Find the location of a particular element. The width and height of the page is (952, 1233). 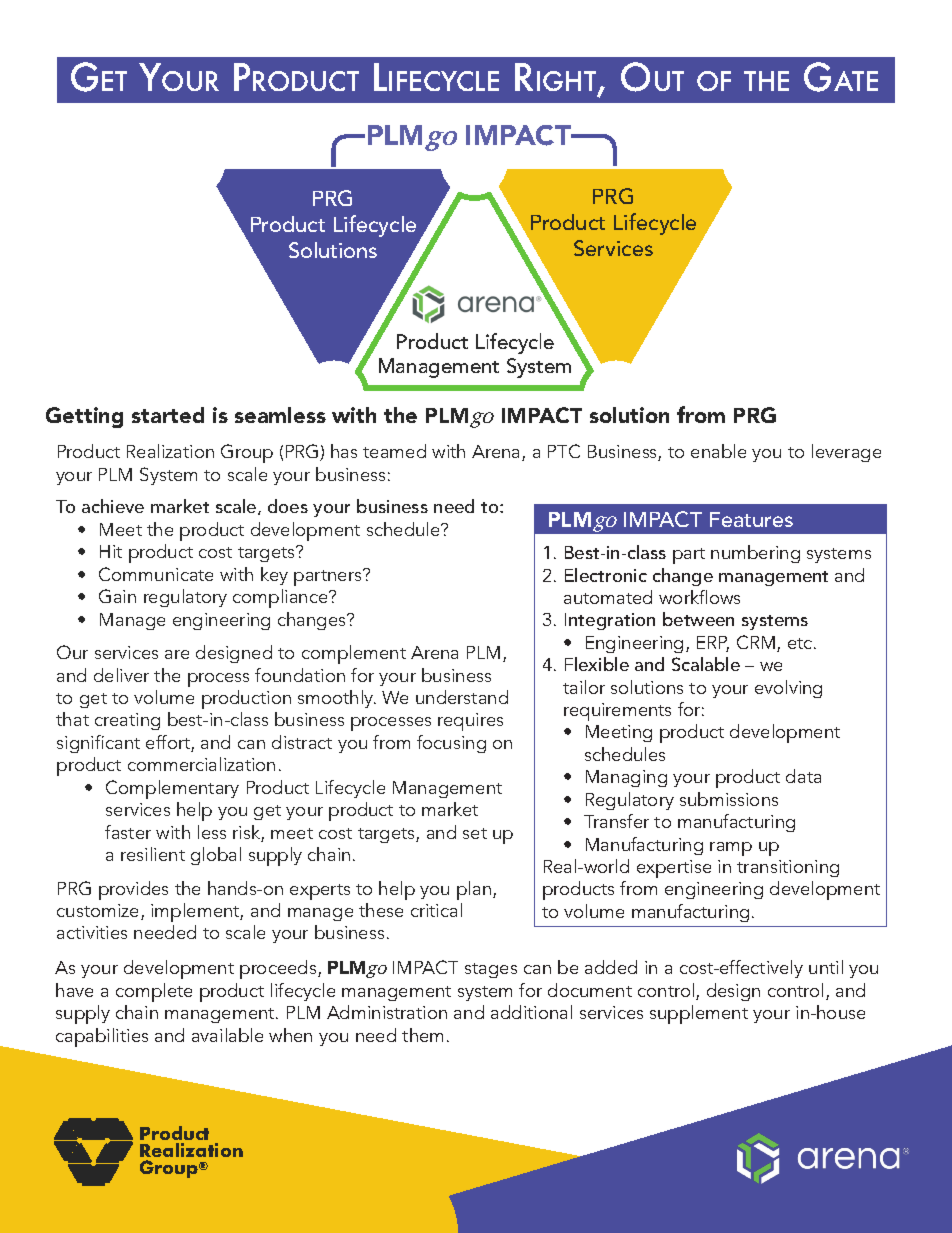

complete is located at coordinates (154, 992).
